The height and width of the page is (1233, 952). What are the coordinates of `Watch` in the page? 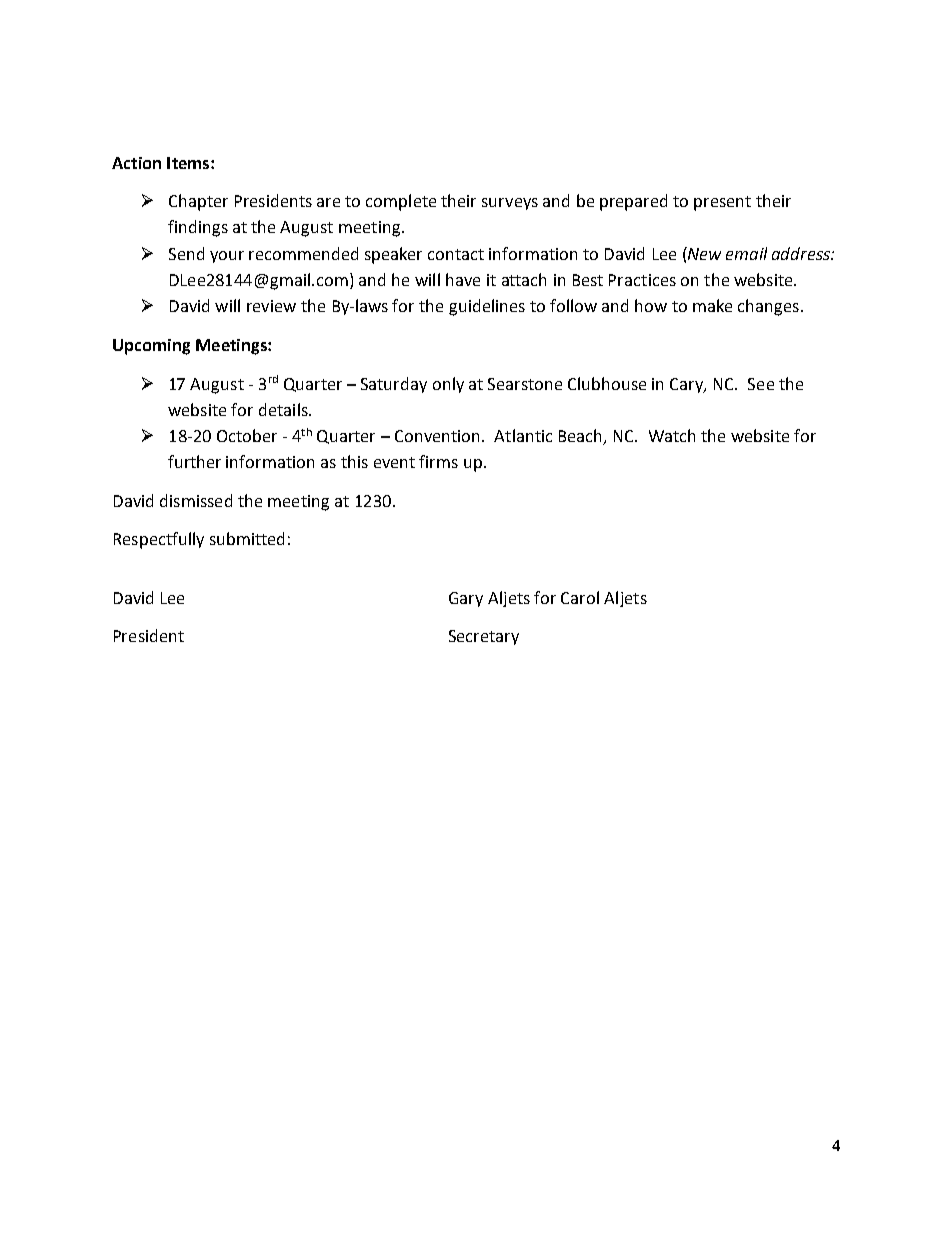 It's located at (672, 435).
